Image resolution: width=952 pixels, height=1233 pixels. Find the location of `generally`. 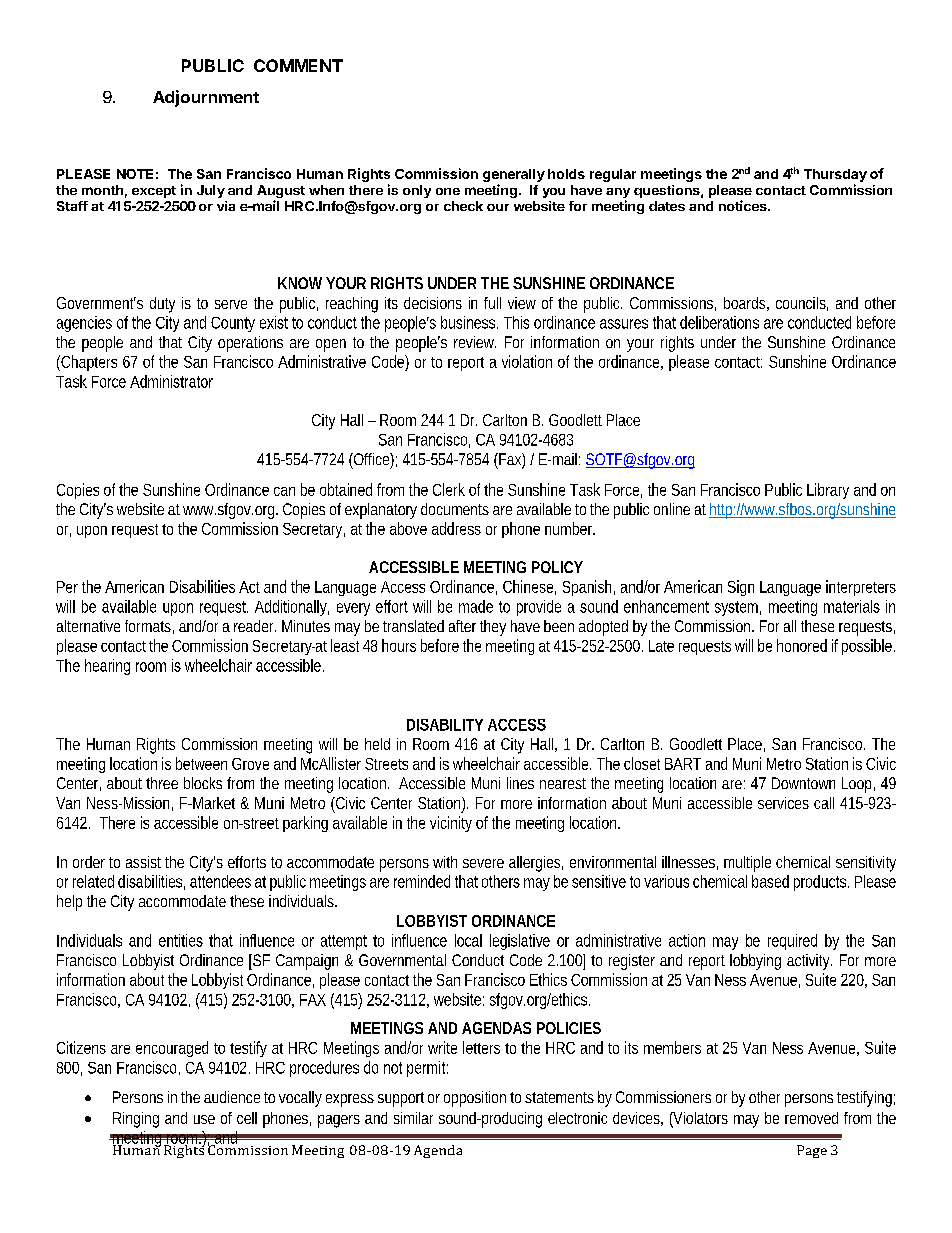

generally is located at coordinates (514, 175).
